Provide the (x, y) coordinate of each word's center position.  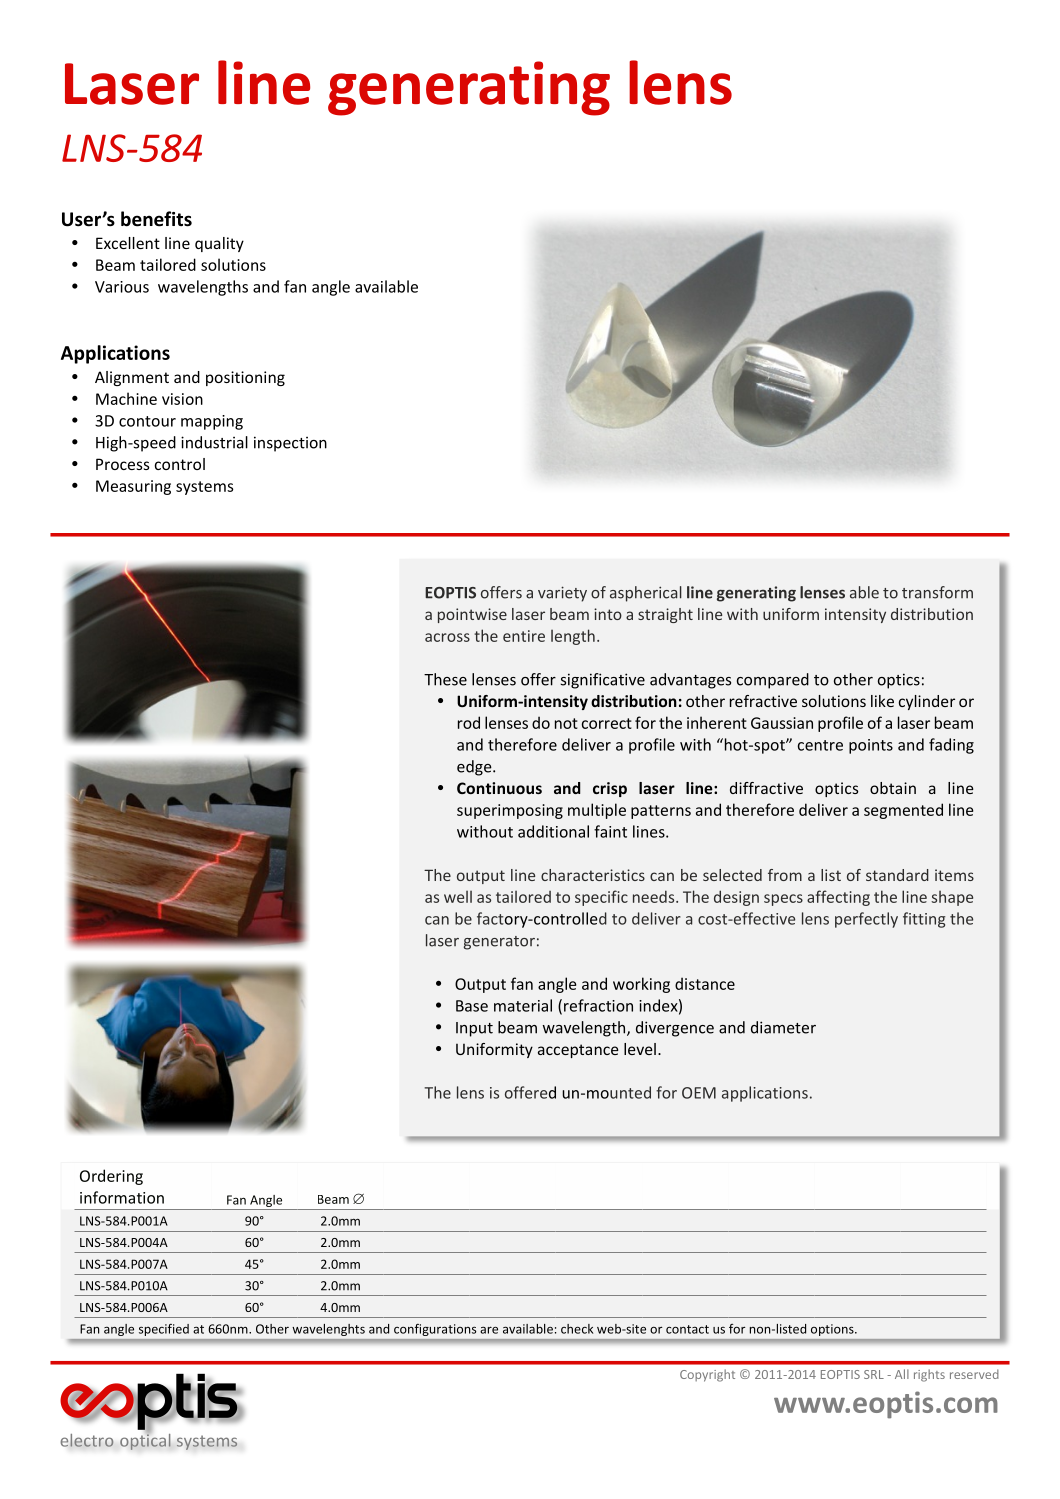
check (577, 1329)
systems (205, 488)
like (882, 701)
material (523, 1005)
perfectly (866, 920)
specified (164, 1330)
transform (937, 592)
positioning (245, 378)
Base (472, 1006)
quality (219, 244)
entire (524, 636)
